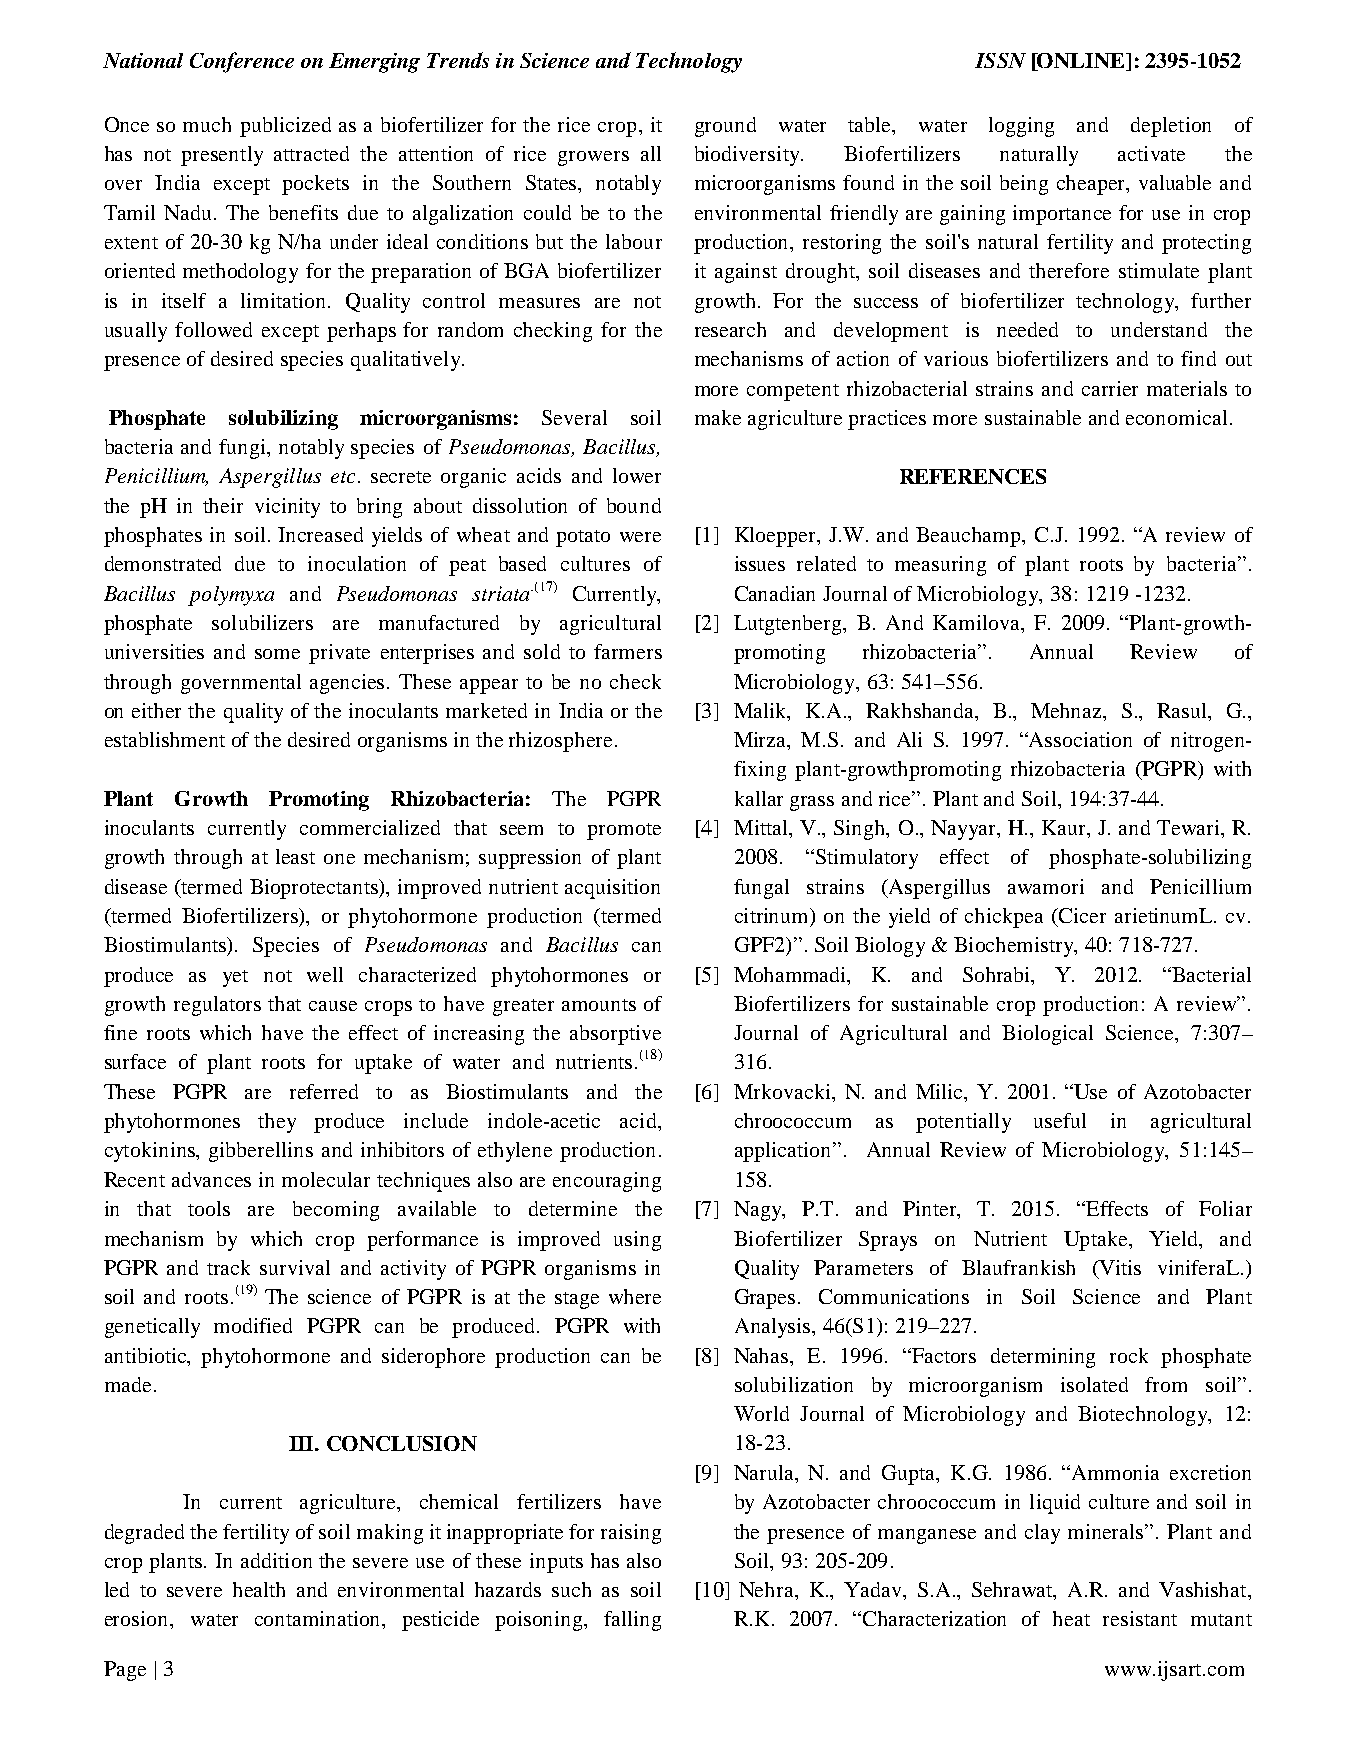  I want to click on useful, so click(1060, 1120).
